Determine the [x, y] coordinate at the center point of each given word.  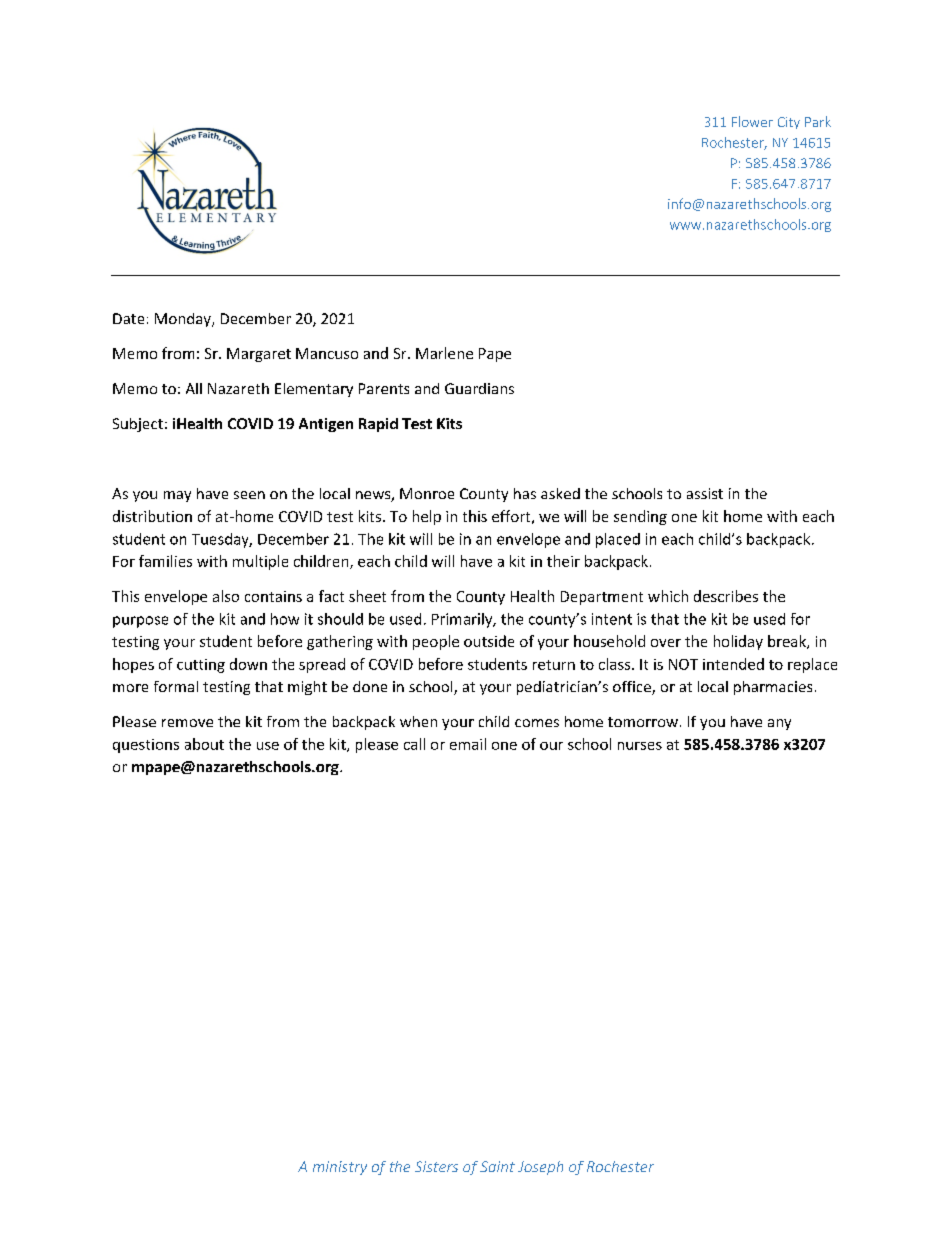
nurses [640, 746]
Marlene [444, 353]
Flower [752, 121]
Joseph [540, 1168]
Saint [497, 1166]
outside [489, 641]
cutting [201, 666]
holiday [738, 642]
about [204, 744]
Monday [184, 320]
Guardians [479, 388]
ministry [340, 1168]
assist [705, 493]
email [468, 744]
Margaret [259, 355]
